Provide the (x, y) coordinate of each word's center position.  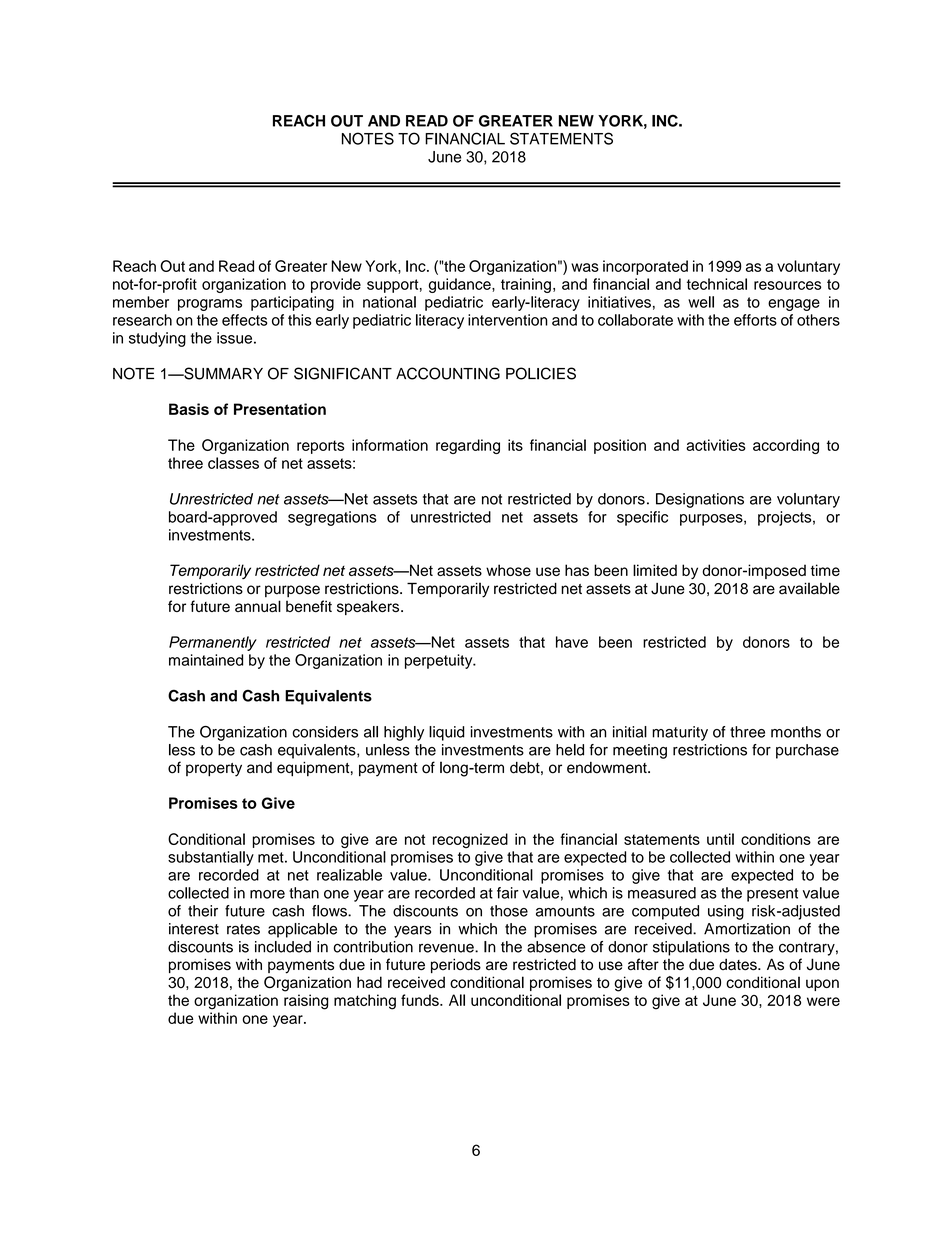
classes (233, 463)
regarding (468, 446)
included (283, 947)
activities (716, 445)
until (720, 839)
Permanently (213, 643)
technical (717, 284)
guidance (461, 285)
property (214, 770)
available (809, 588)
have (572, 642)
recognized (470, 840)
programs (210, 305)
